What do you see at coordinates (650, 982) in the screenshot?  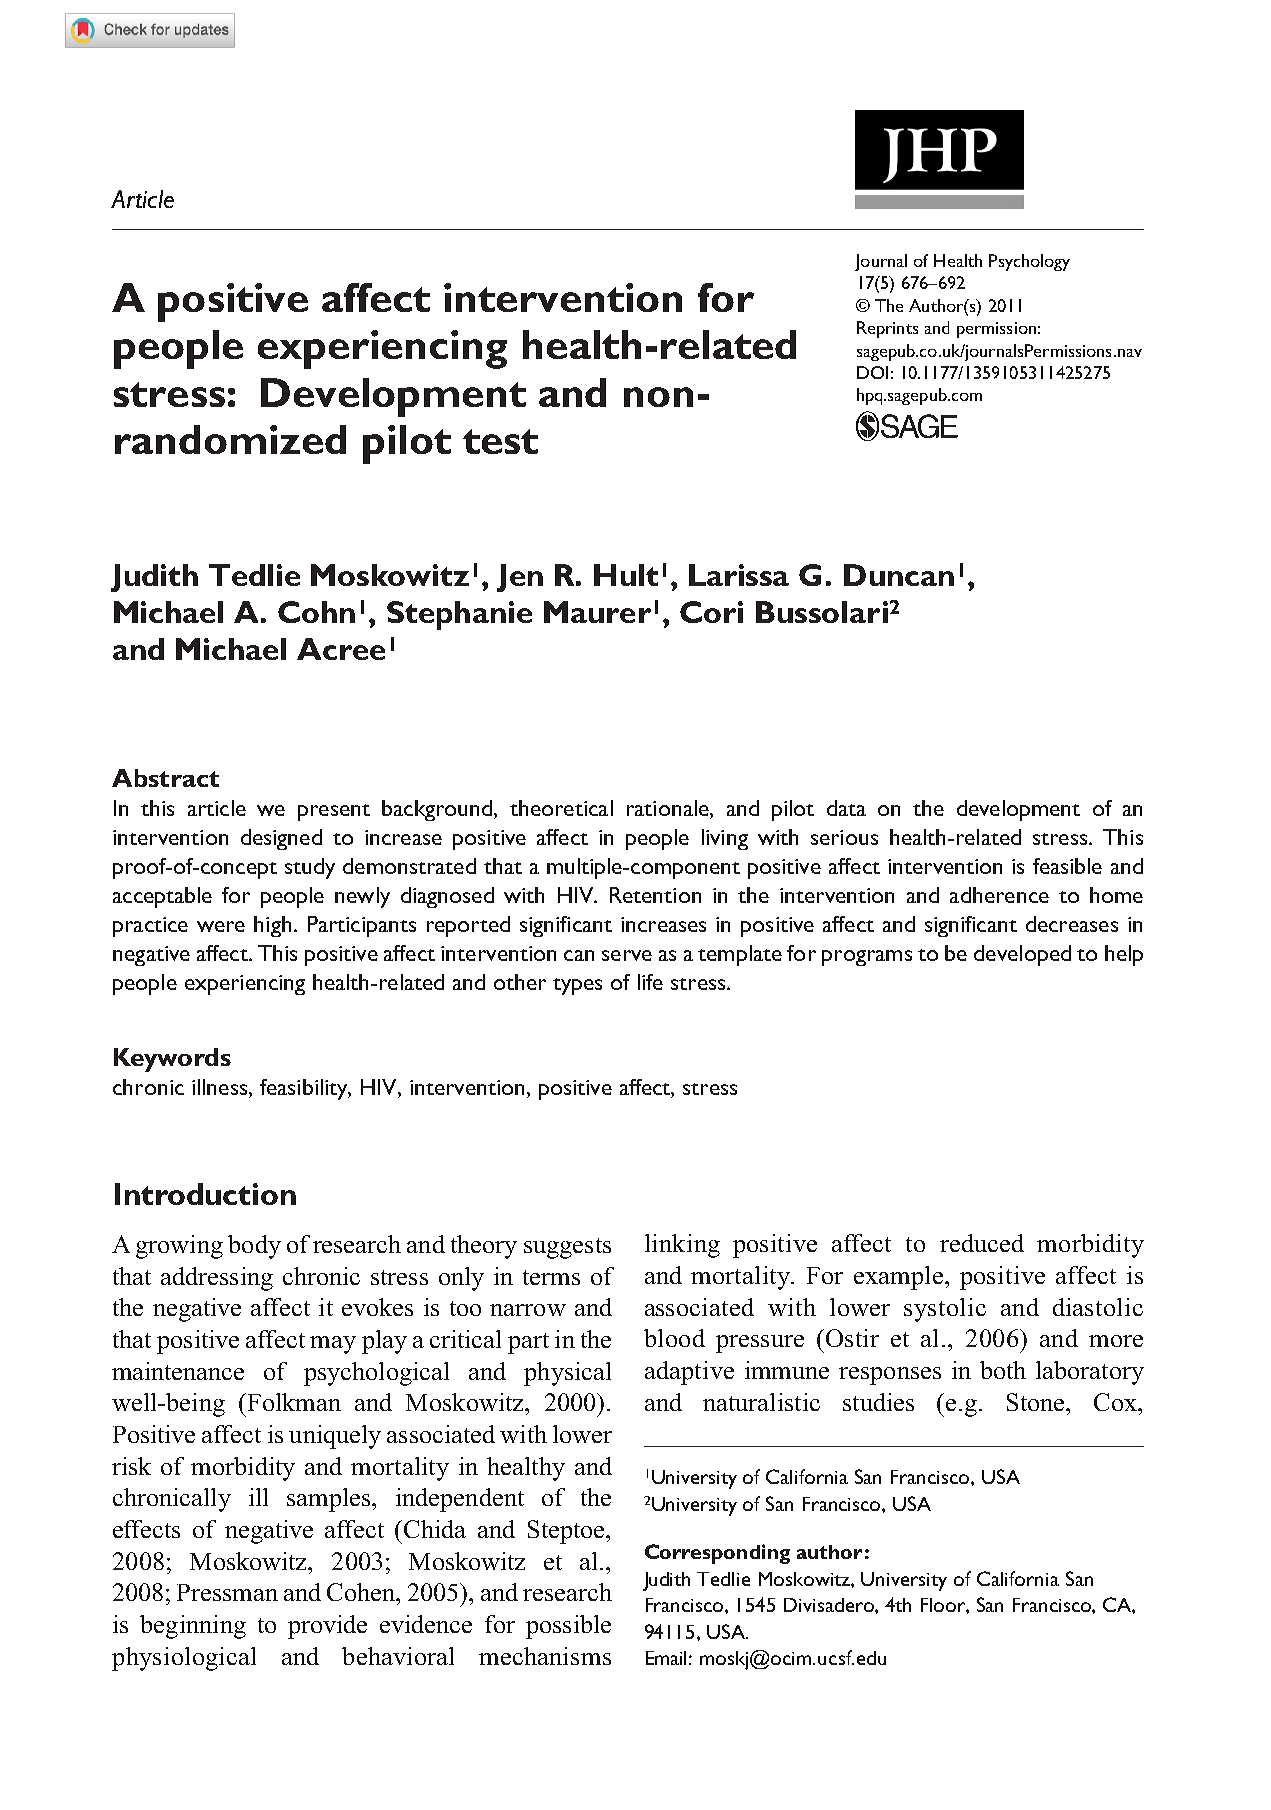 I see `life` at bounding box center [650, 982].
